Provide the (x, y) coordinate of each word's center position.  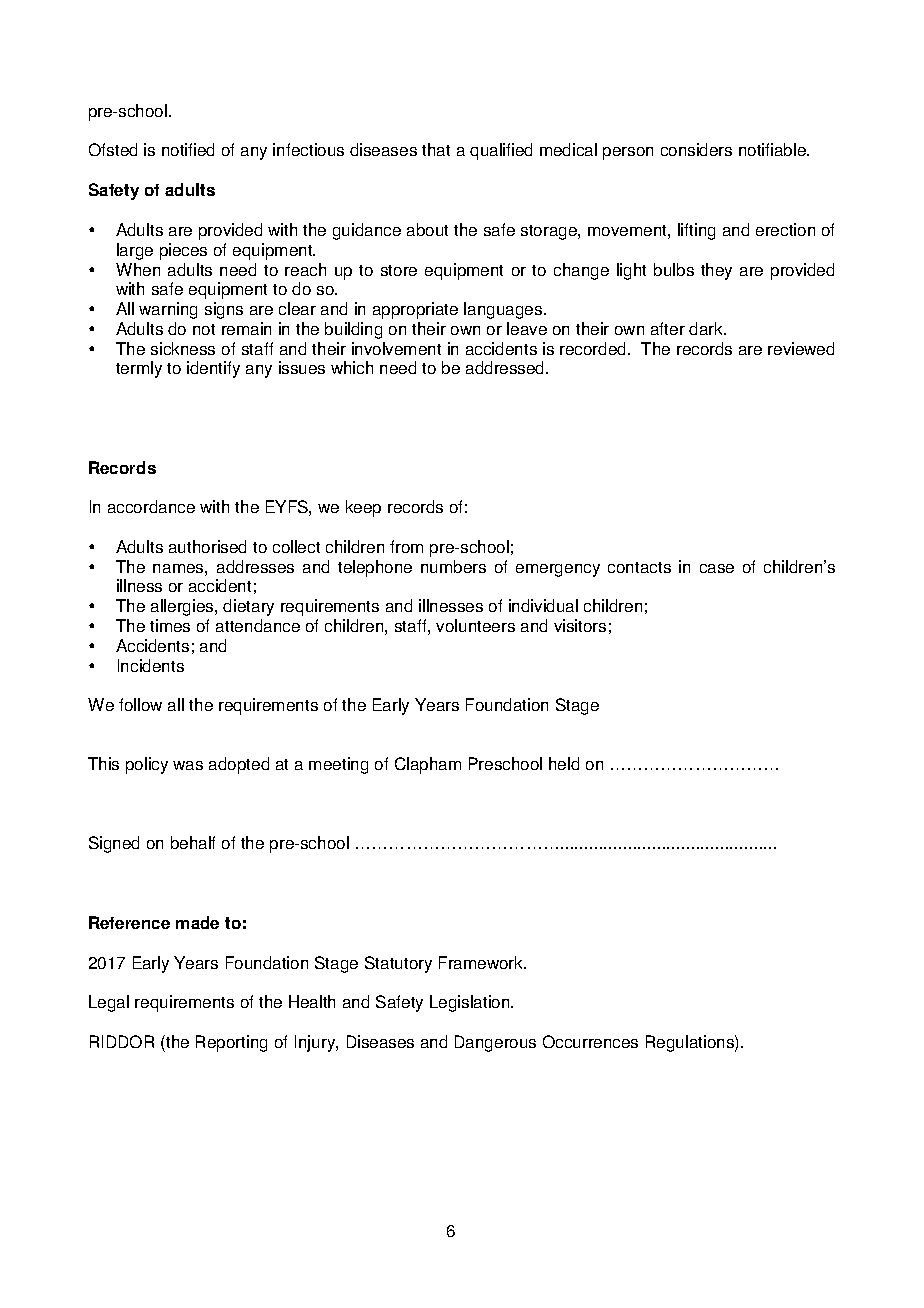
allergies (183, 607)
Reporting (231, 1043)
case (717, 568)
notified (188, 149)
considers (696, 149)
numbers (453, 566)
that (436, 149)
